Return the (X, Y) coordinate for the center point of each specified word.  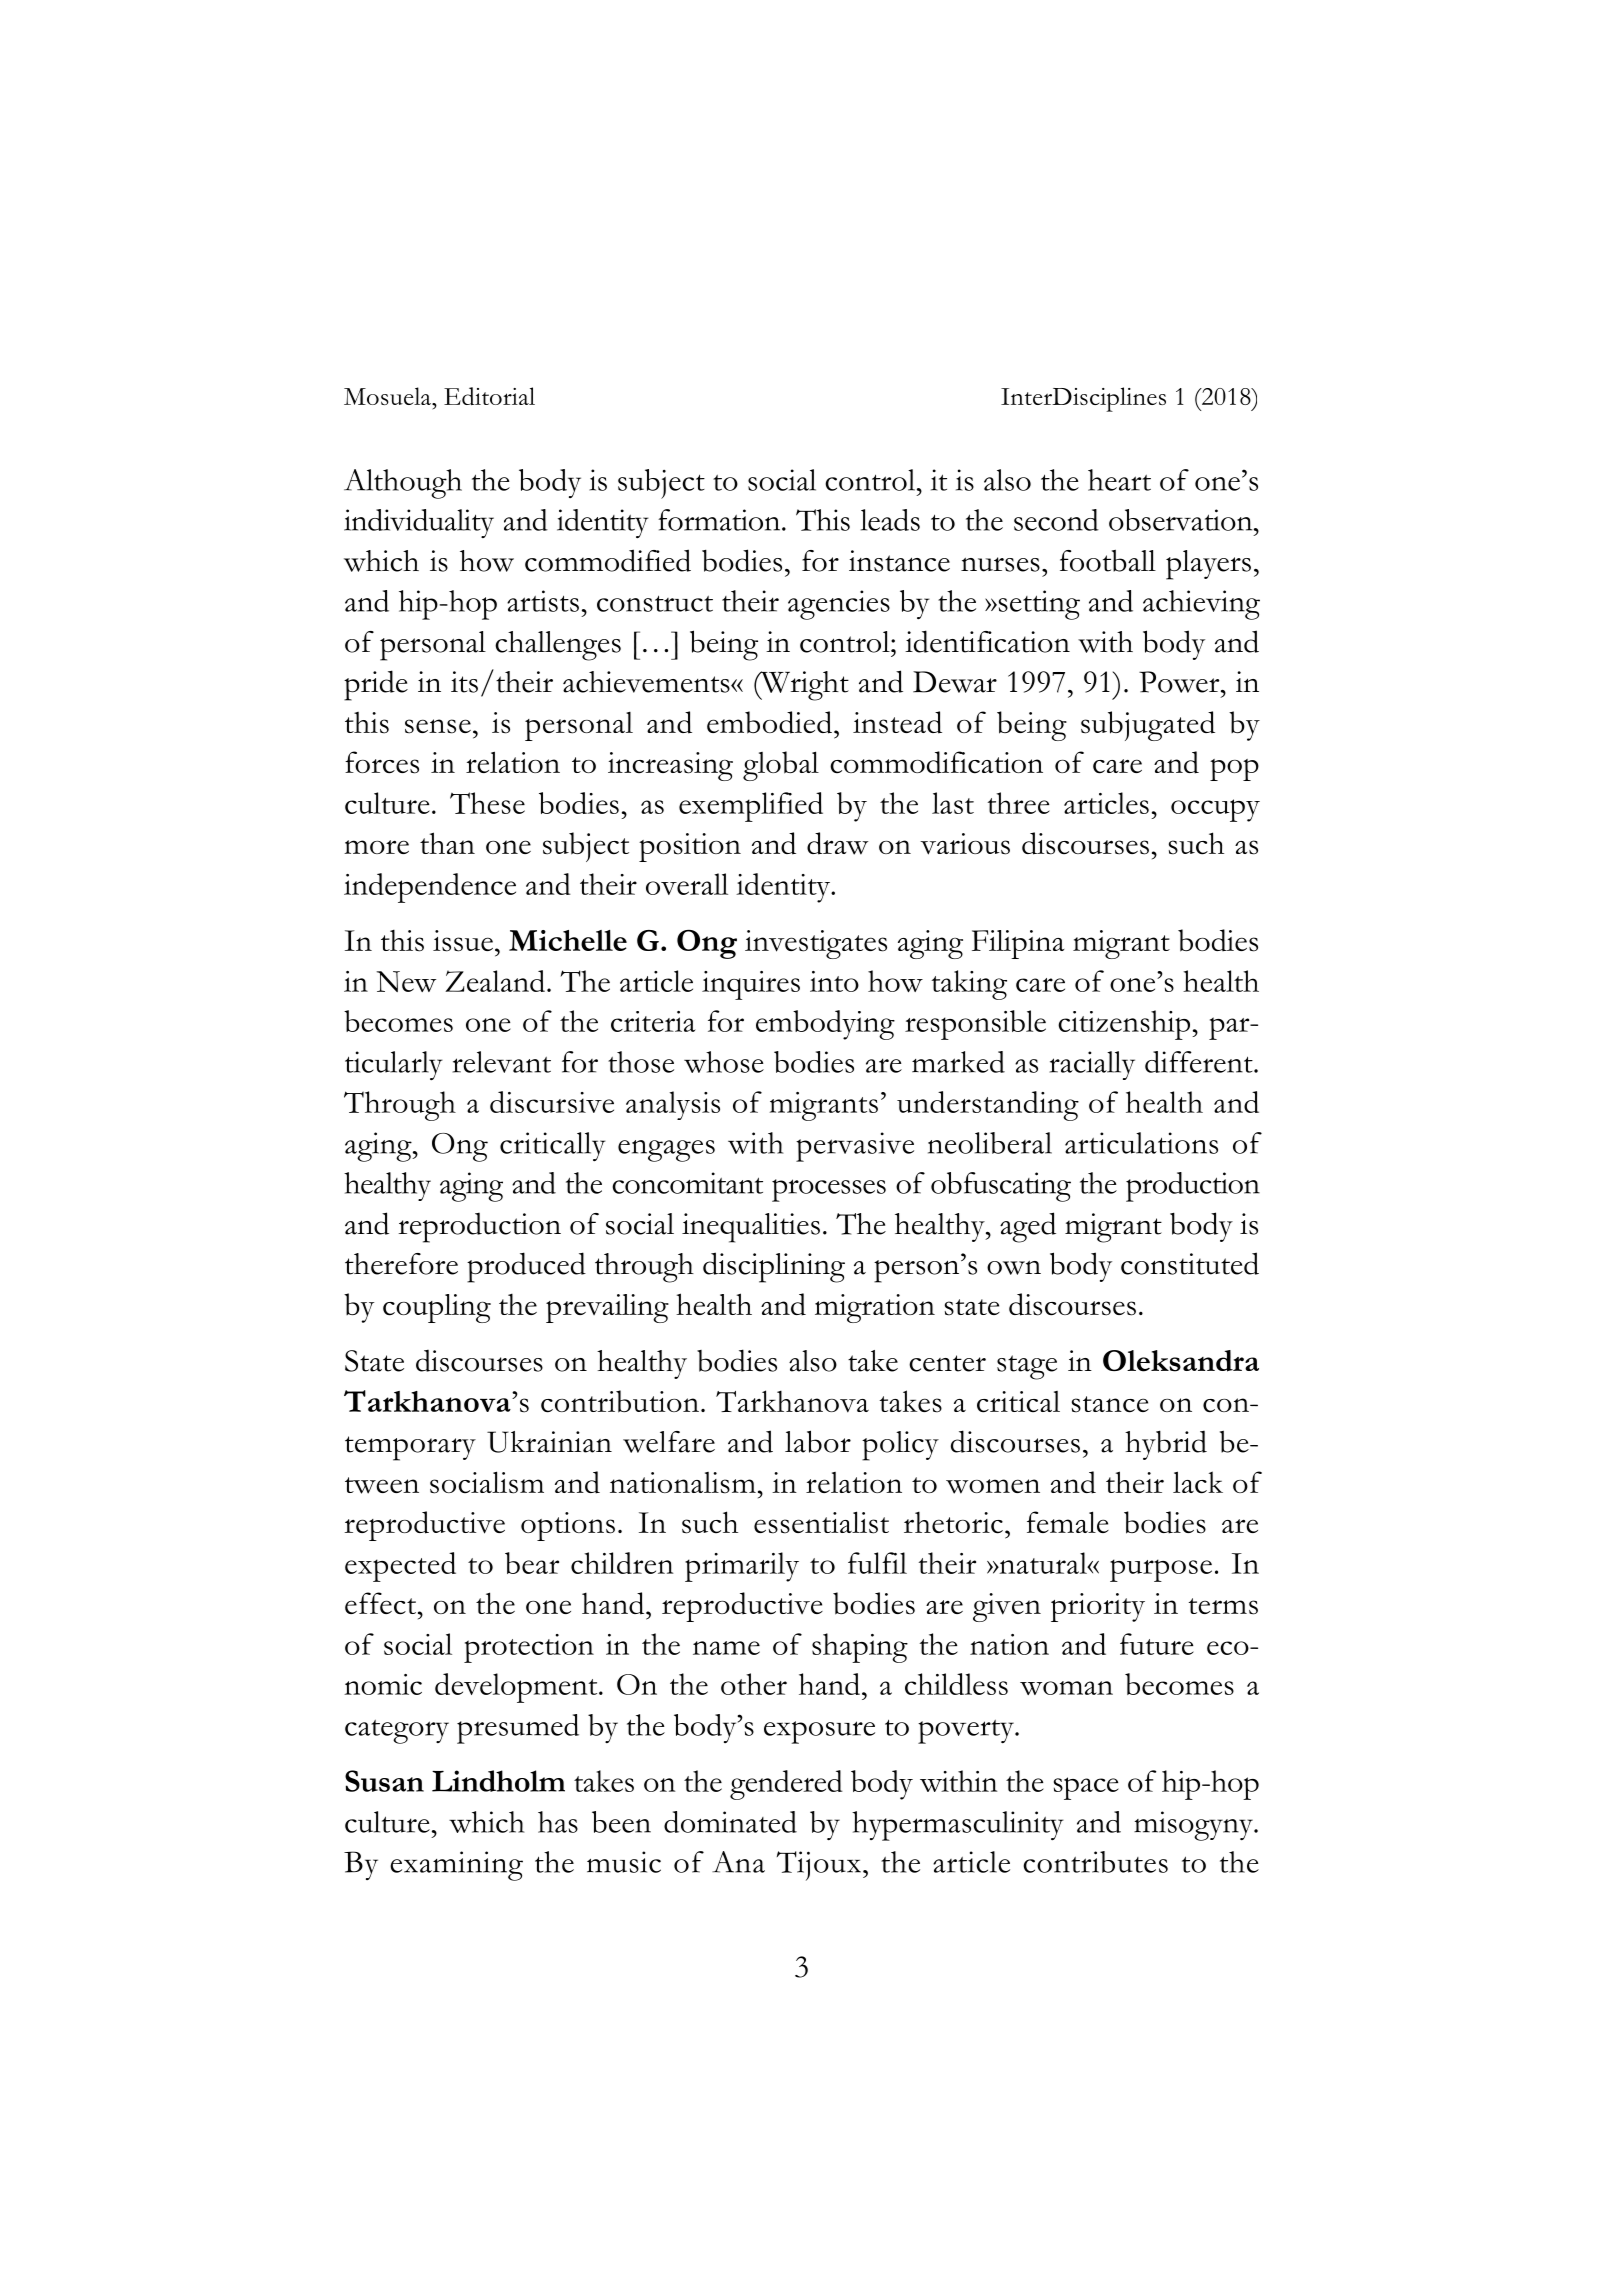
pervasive (855, 1147)
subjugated (1148, 726)
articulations (1141, 1143)
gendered (786, 1785)
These (487, 803)
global (781, 766)
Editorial (489, 396)
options (568, 1526)
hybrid (1166, 1445)
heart (1119, 480)
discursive (552, 1102)
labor (818, 1441)
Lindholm (498, 1781)
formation (720, 520)
